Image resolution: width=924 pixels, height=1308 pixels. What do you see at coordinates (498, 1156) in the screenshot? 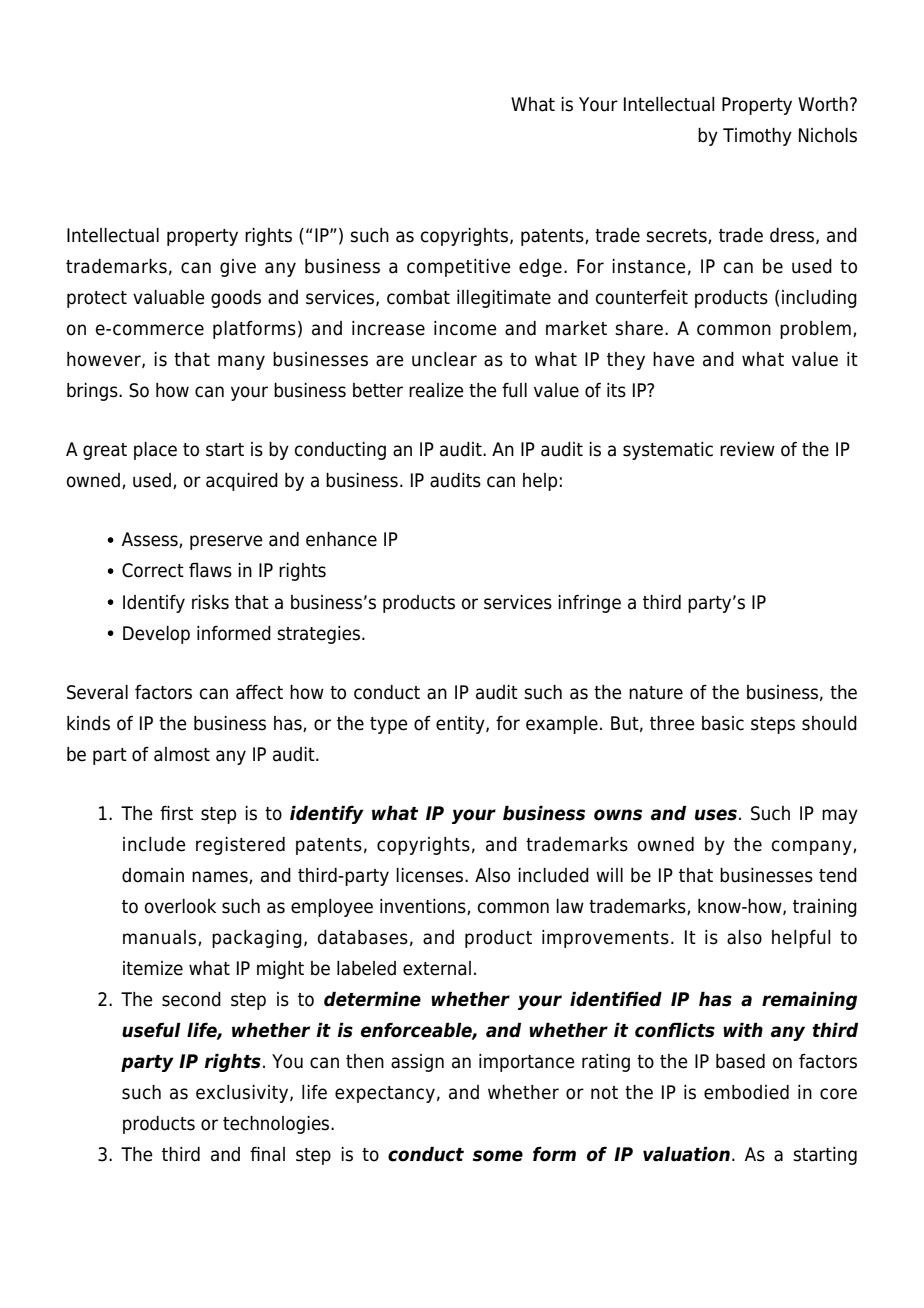
I see `some` at bounding box center [498, 1156].
